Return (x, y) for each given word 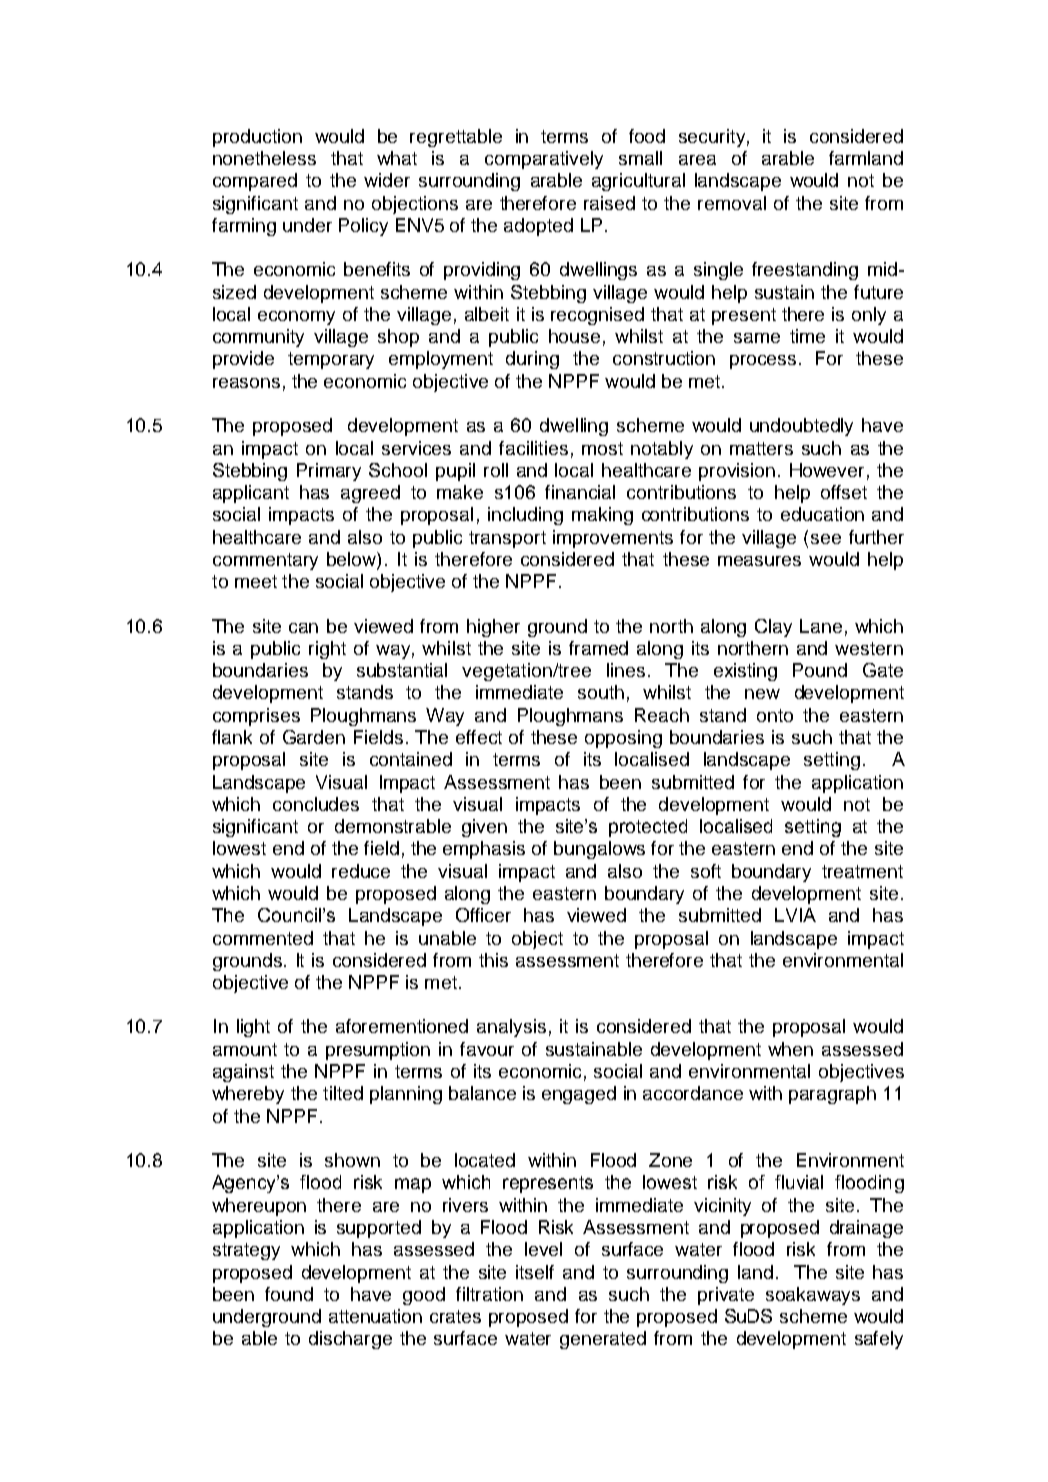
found (289, 1294)
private (726, 1296)
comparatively (544, 160)
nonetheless (264, 158)
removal (732, 203)
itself (535, 1272)
